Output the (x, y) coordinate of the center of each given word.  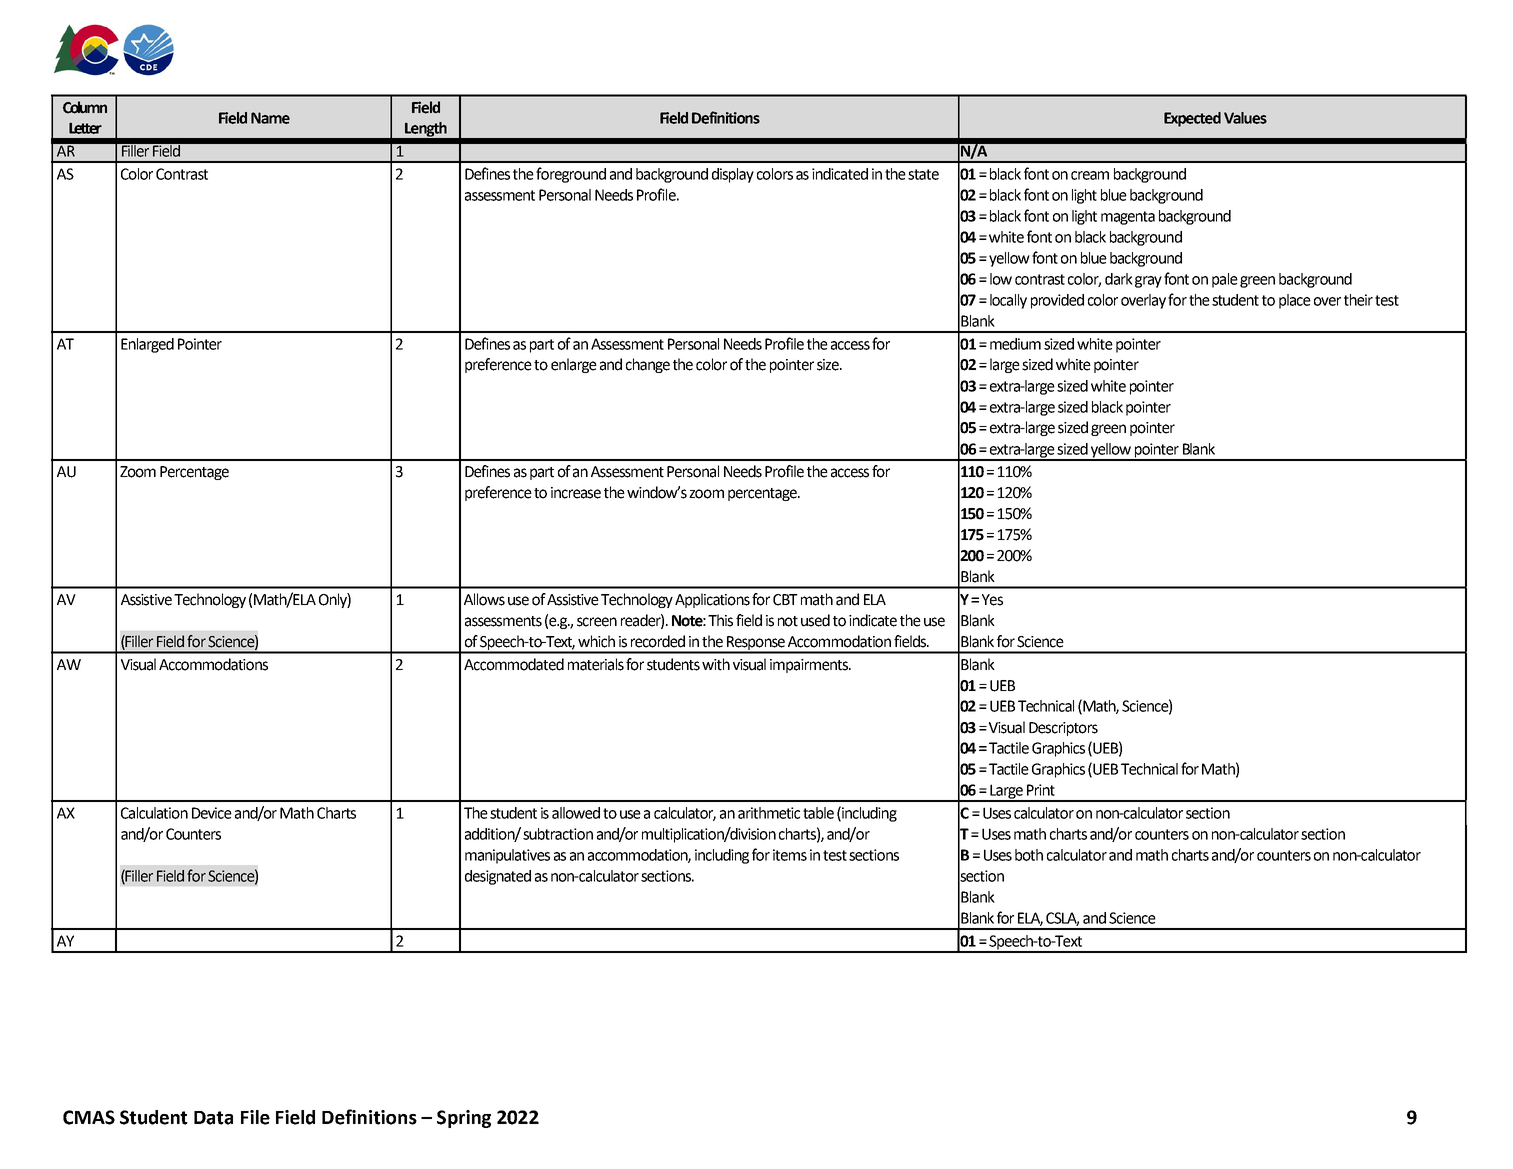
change (648, 365)
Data (213, 1118)
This (720, 620)
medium (1015, 344)
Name (270, 118)
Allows (484, 599)
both (1029, 855)
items (790, 855)
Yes (992, 600)
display (733, 175)
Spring (464, 1119)
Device (212, 813)
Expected (1192, 119)
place (1295, 301)
